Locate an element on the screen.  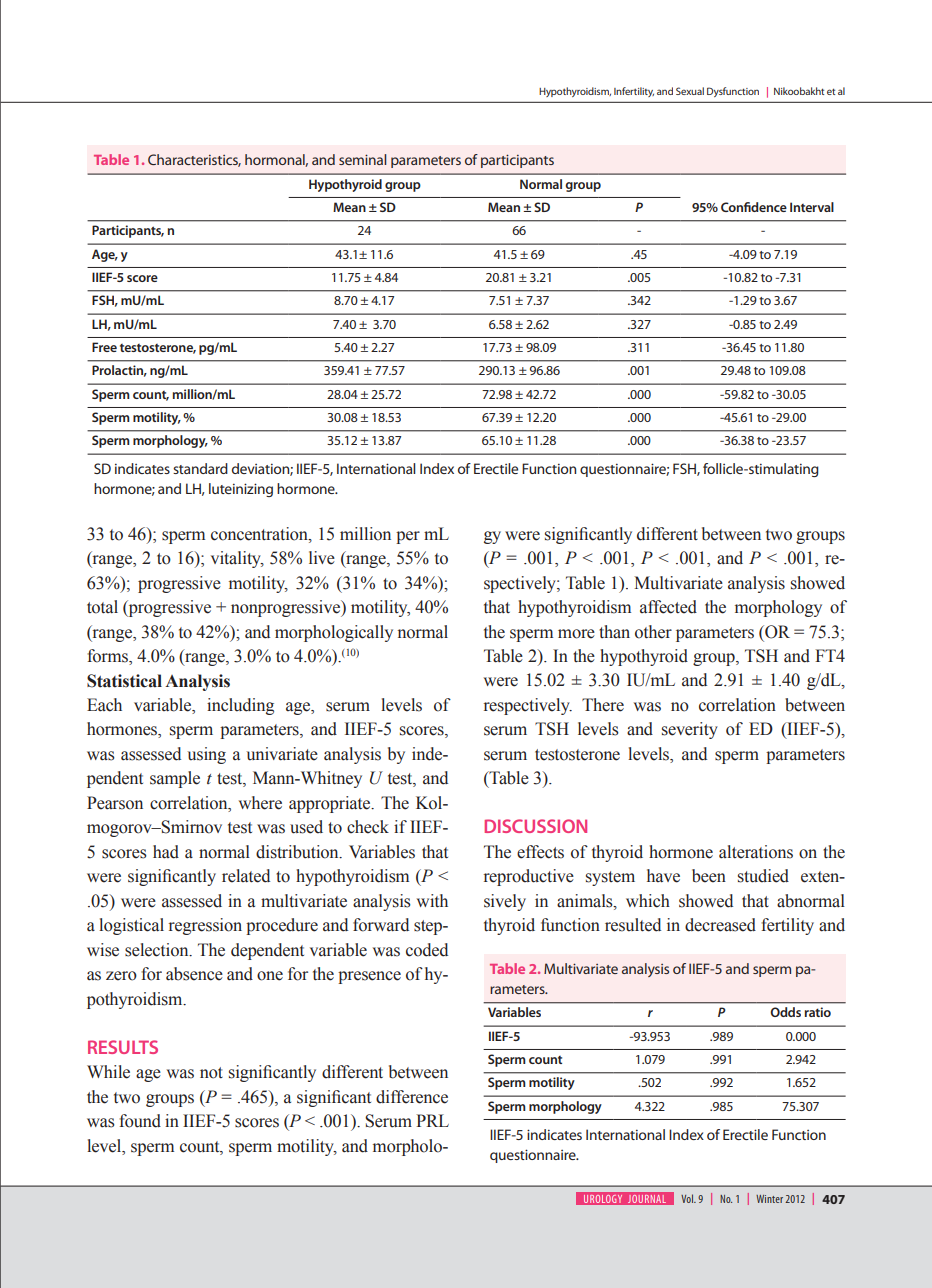
found is located at coordinates (140, 1121).
